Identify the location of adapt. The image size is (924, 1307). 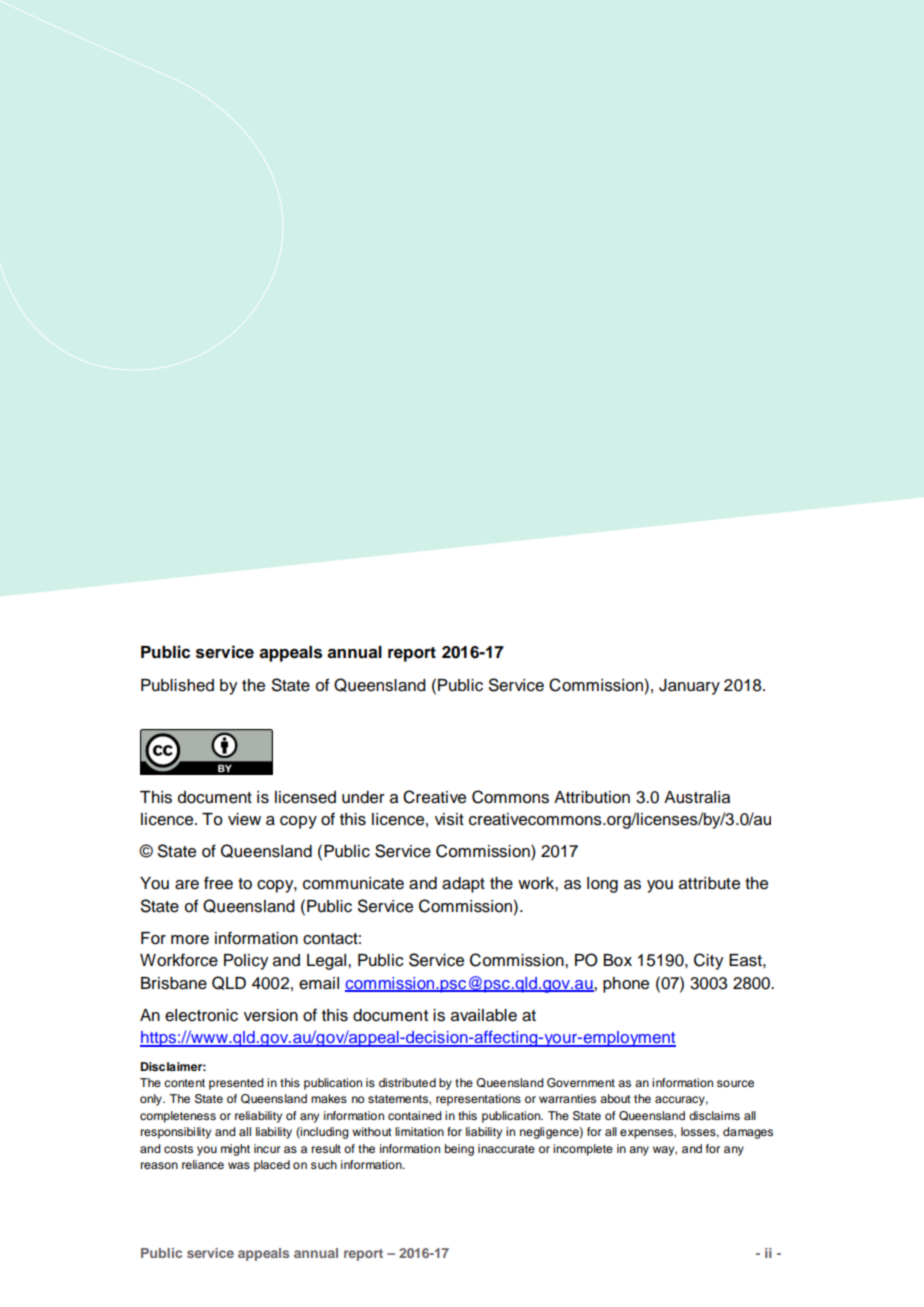
(463, 885).
